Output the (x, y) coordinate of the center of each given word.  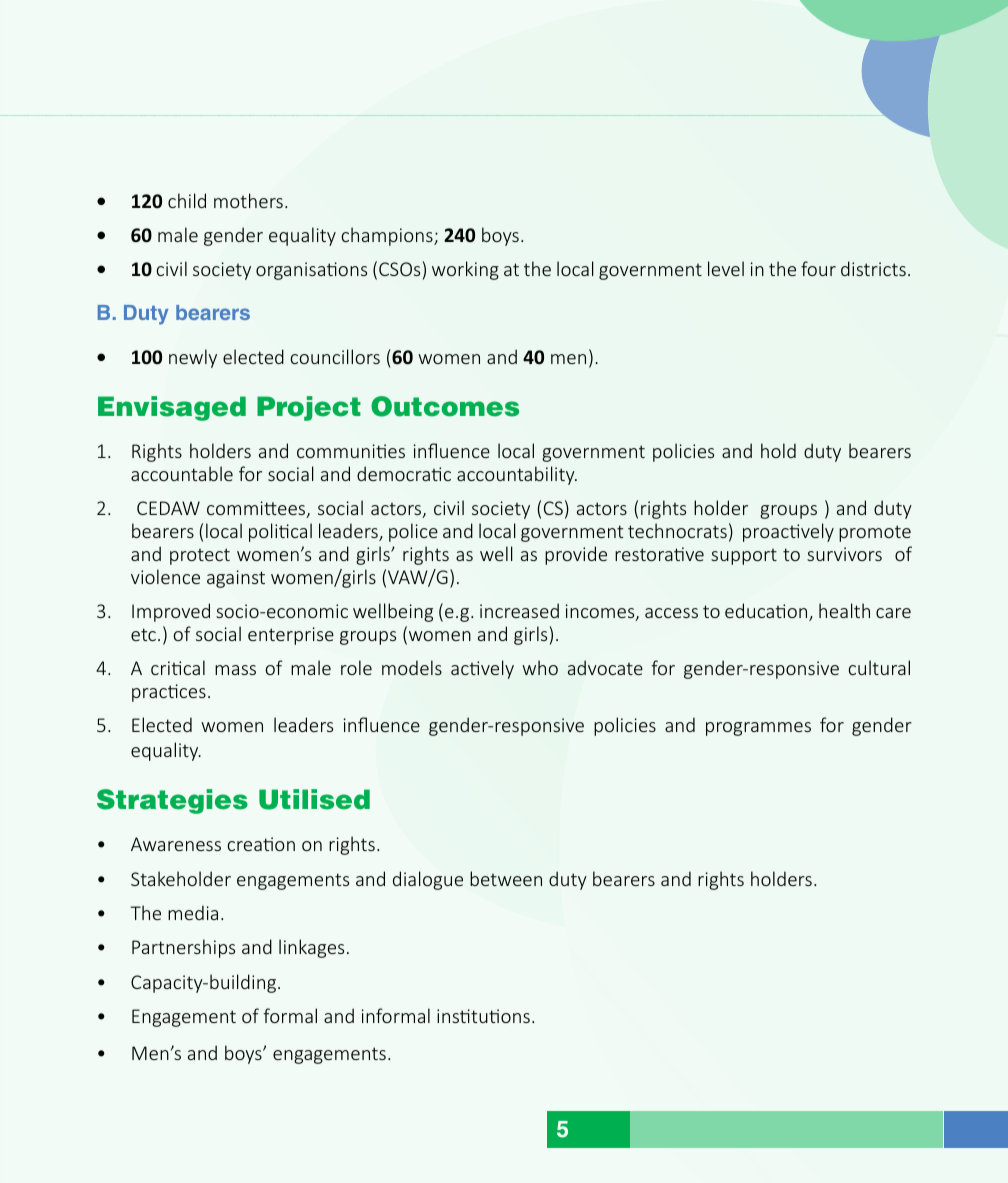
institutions (483, 1016)
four (818, 268)
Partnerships (183, 948)
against (236, 579)
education (767, 612)
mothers (248, 200)
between (506, 878)
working (465, 270)
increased (519, 610)
